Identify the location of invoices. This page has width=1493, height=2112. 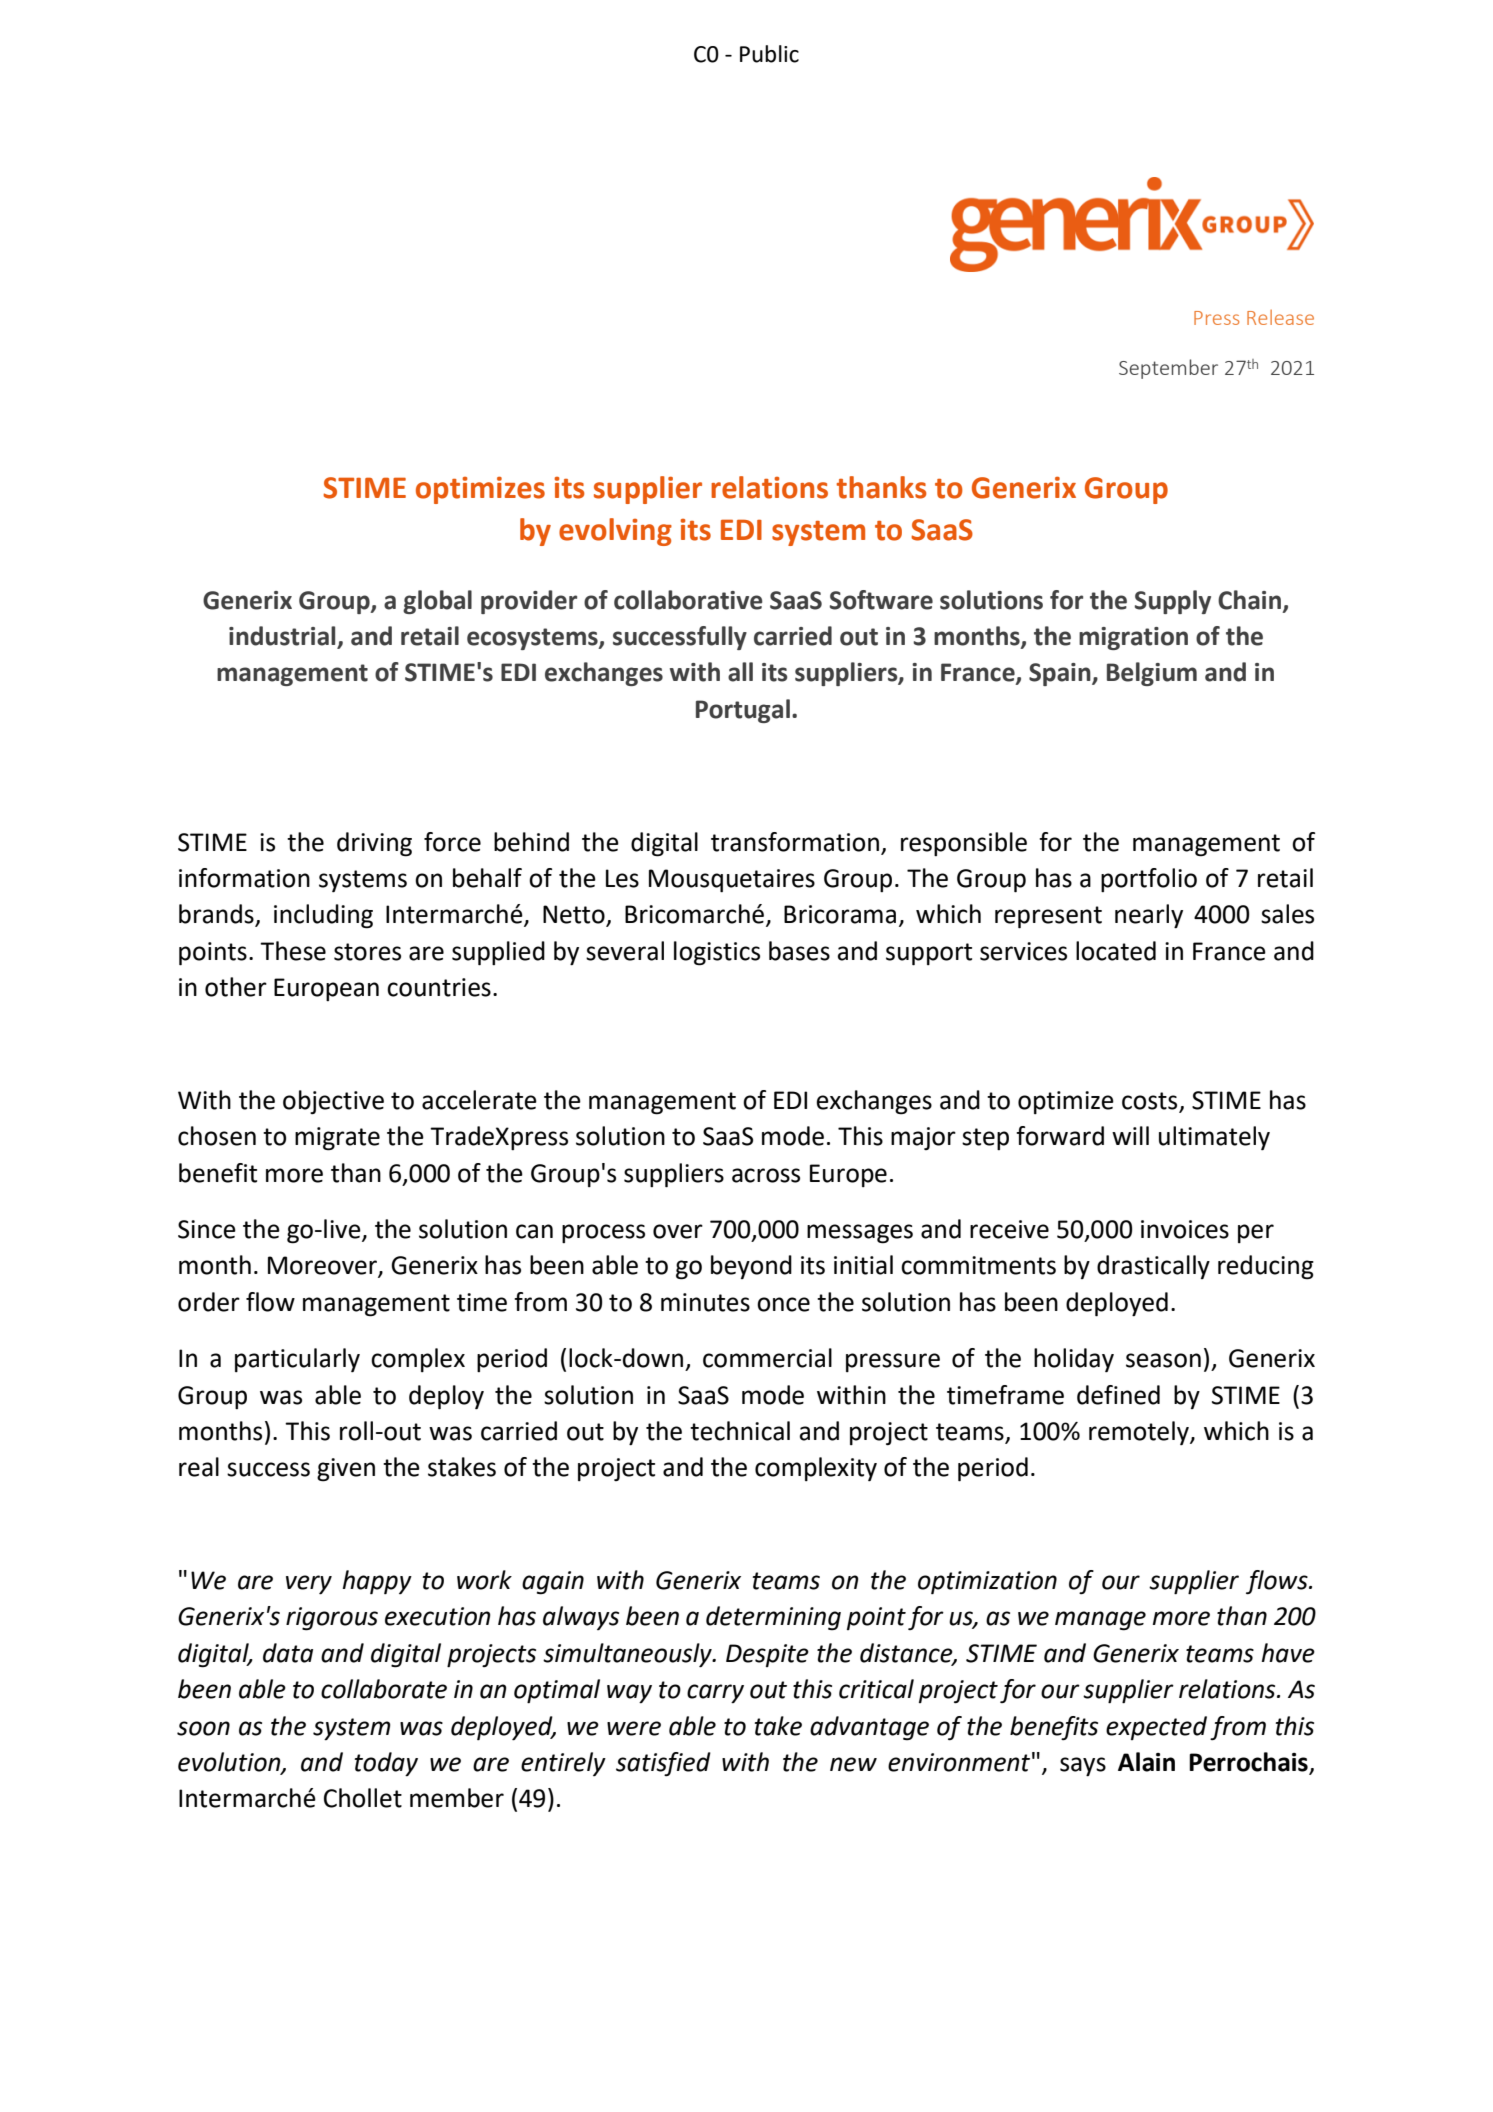
(1185, 1229).
